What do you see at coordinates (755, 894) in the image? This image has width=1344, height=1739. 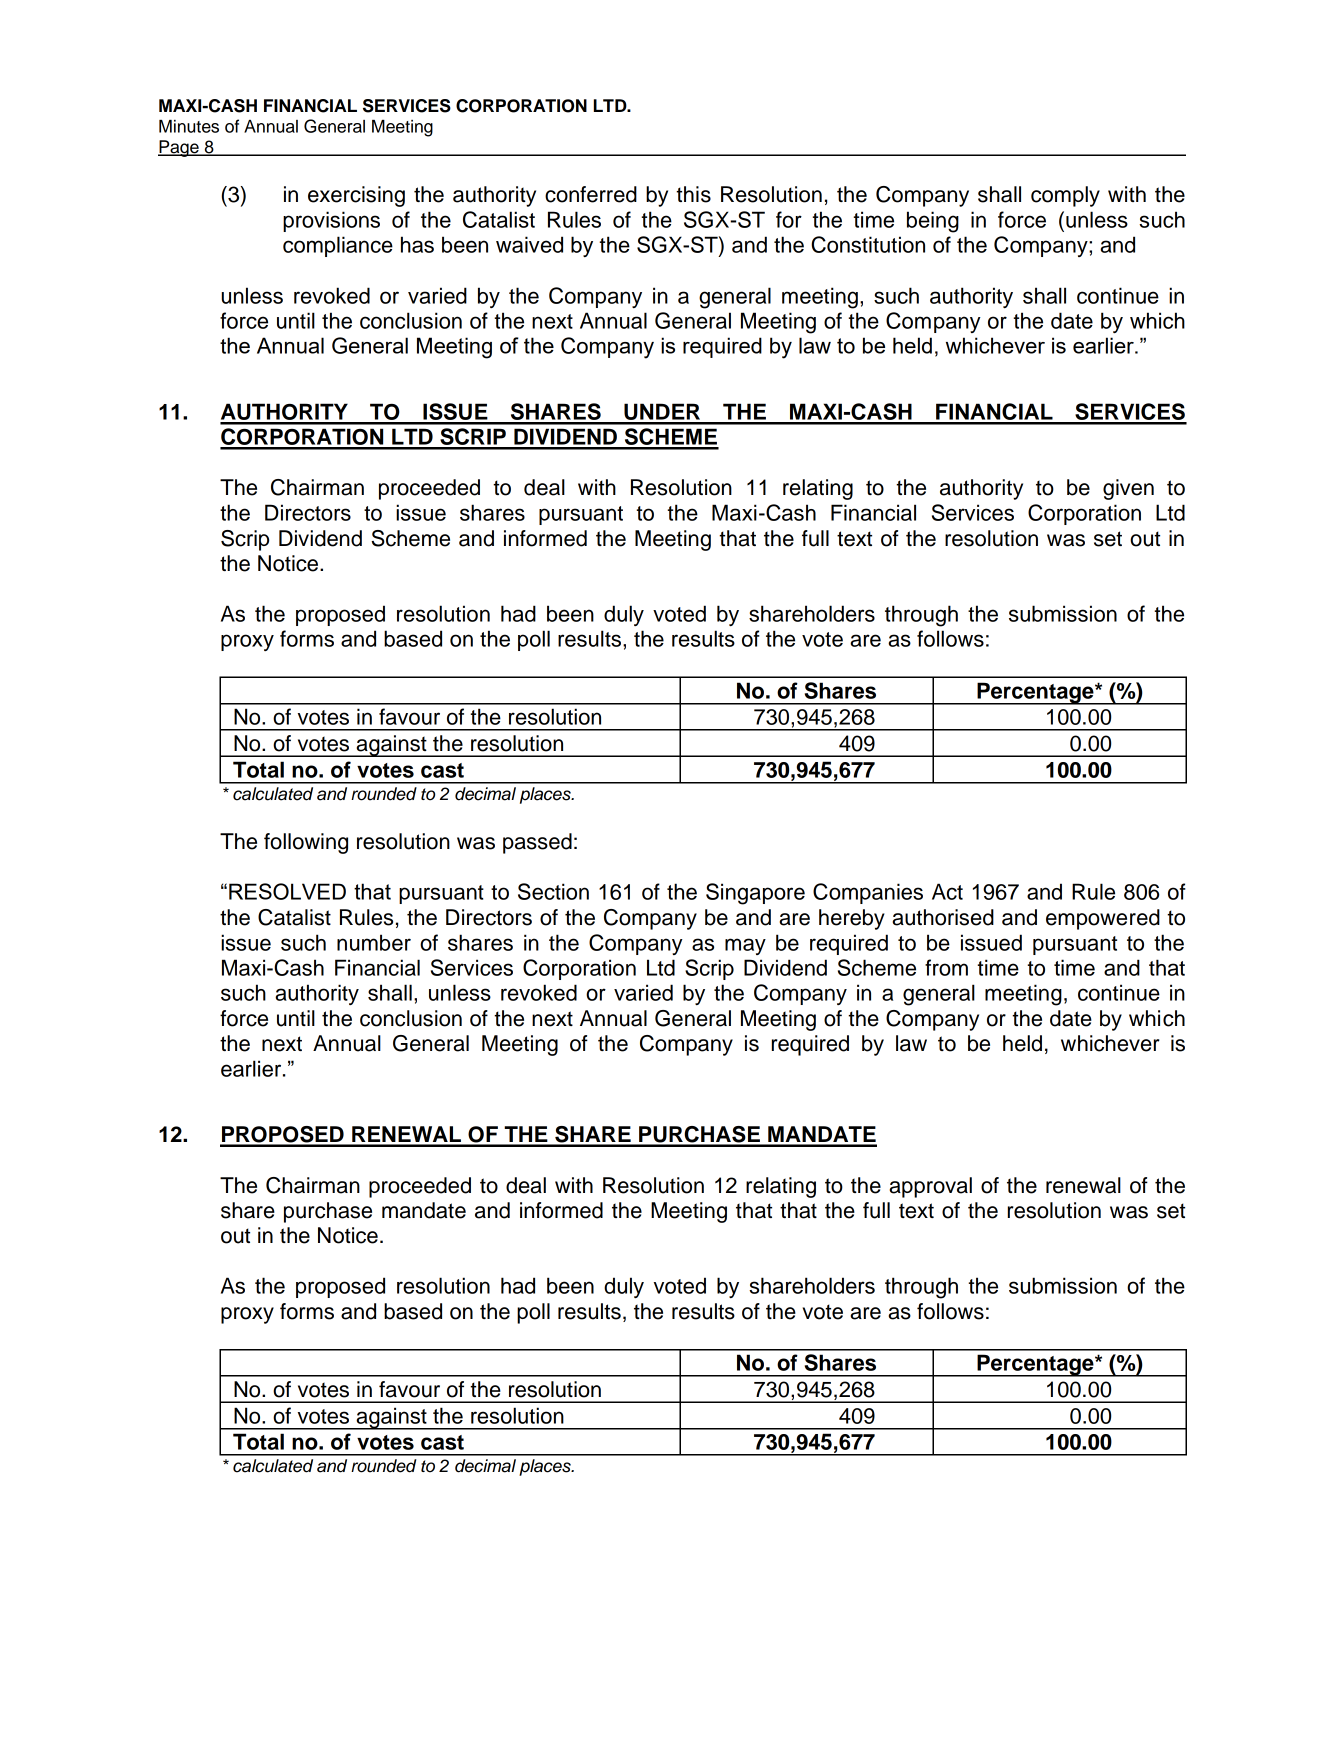 I see `Singapore` at bounding box center [755, 894].
